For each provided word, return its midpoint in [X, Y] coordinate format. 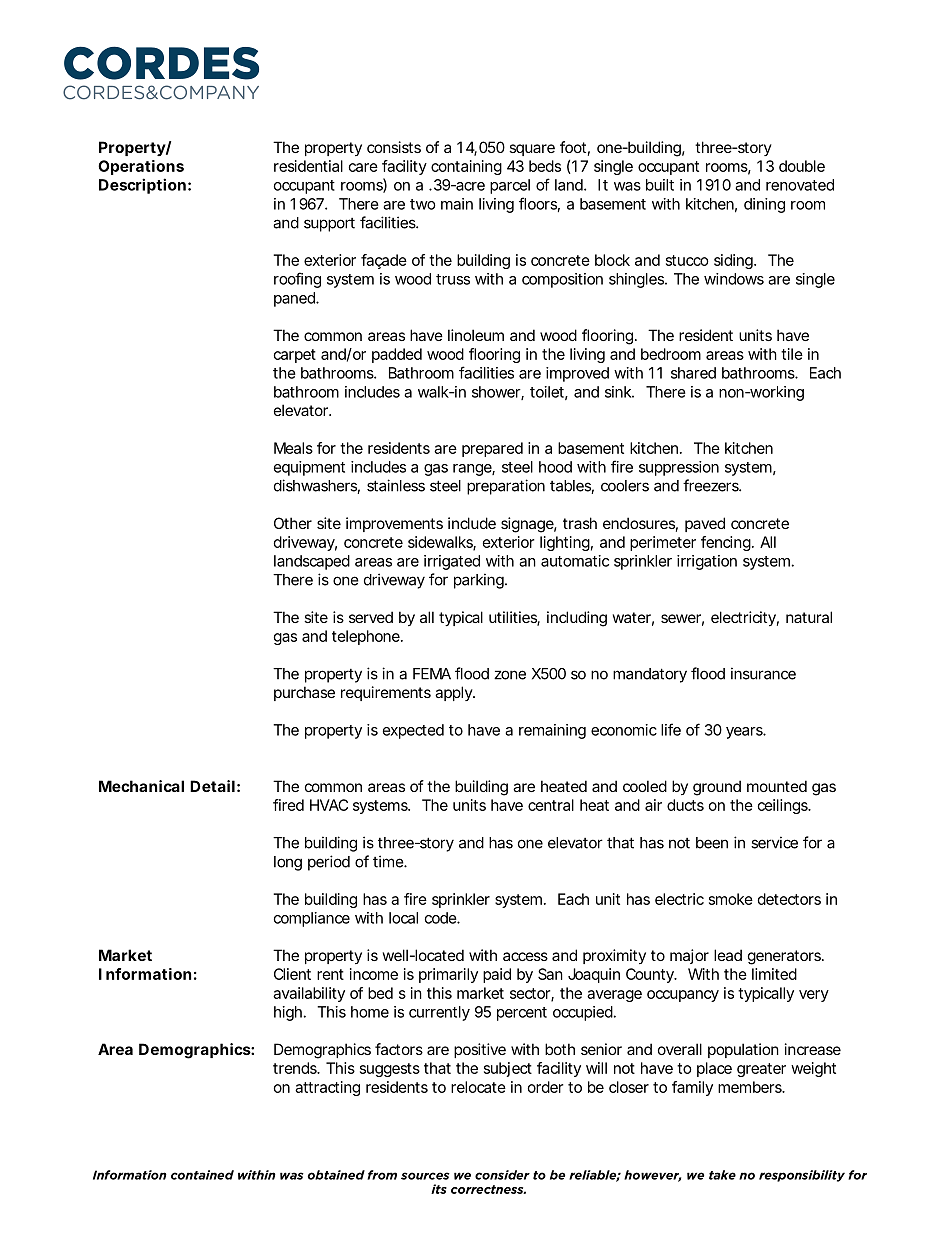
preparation [506, 487]
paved [705, 524]
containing [466, 167]
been [712, 843]
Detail [212, 786]
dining [764, 205]
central [551, 805]
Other [293, 523]
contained [202, 1175]
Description [142, 186]
